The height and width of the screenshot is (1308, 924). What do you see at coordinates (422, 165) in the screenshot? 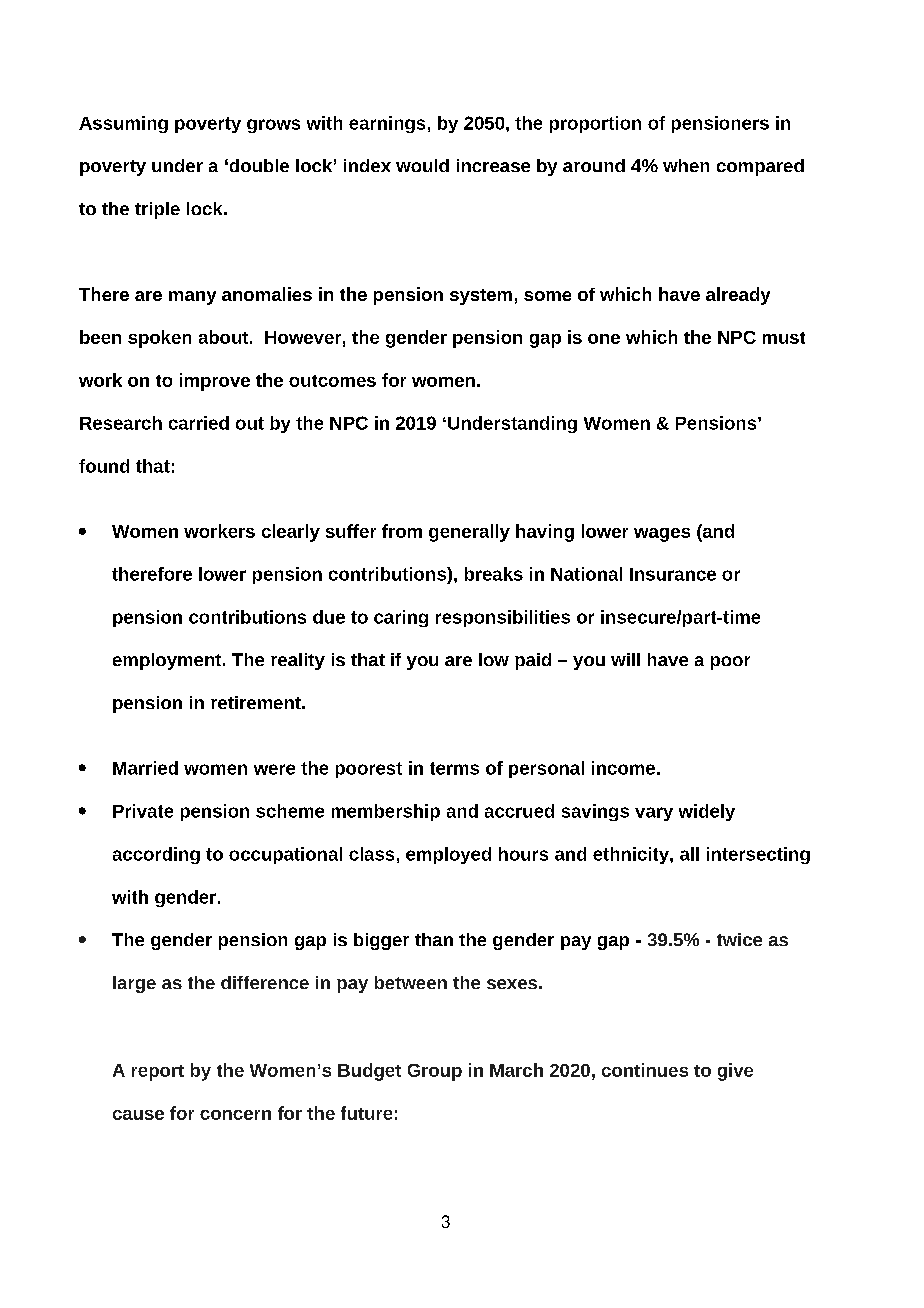
I see `would` at bounding box center [422, 165].
